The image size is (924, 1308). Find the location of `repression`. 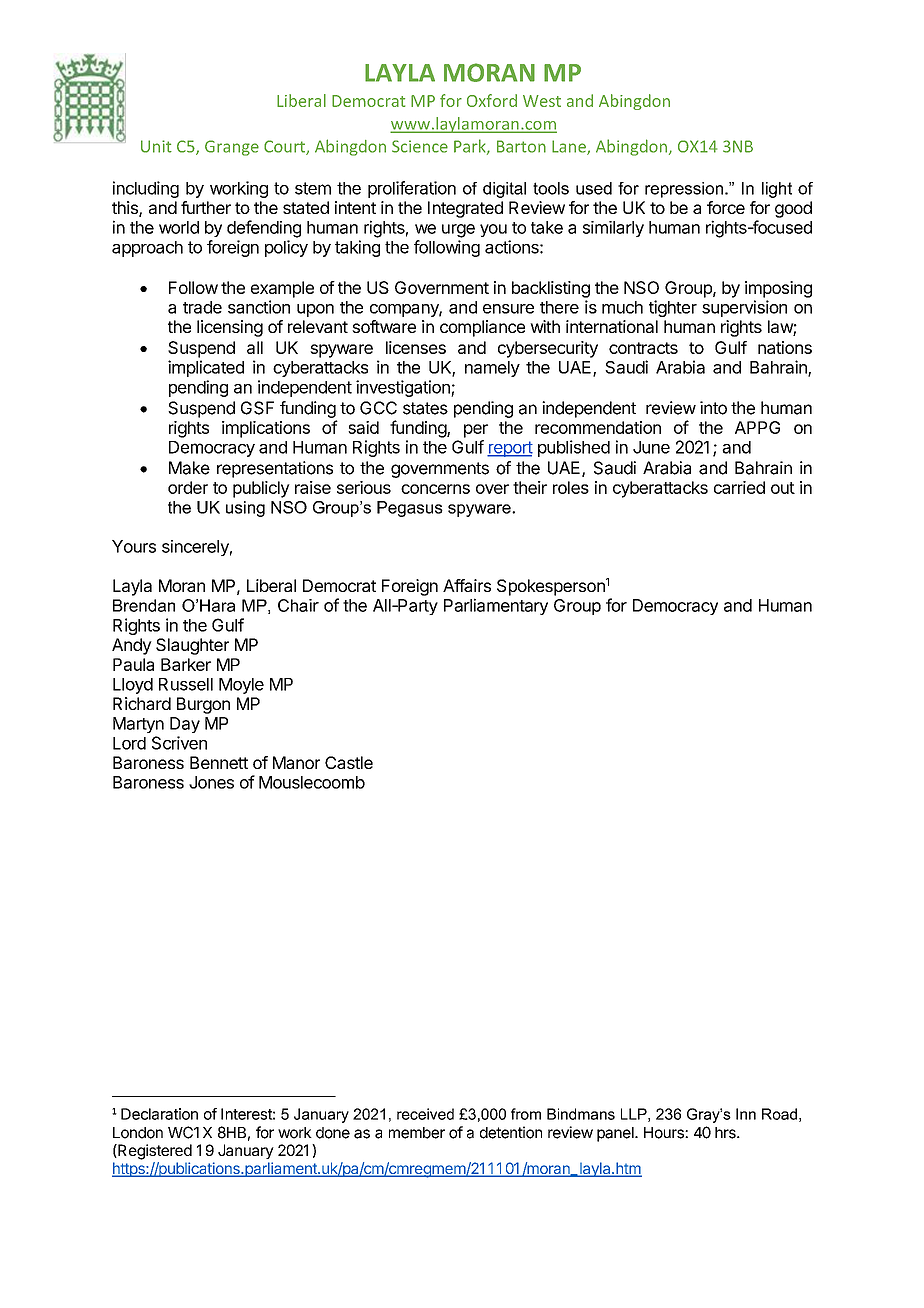

repression is located at coordinates (684, 190).
